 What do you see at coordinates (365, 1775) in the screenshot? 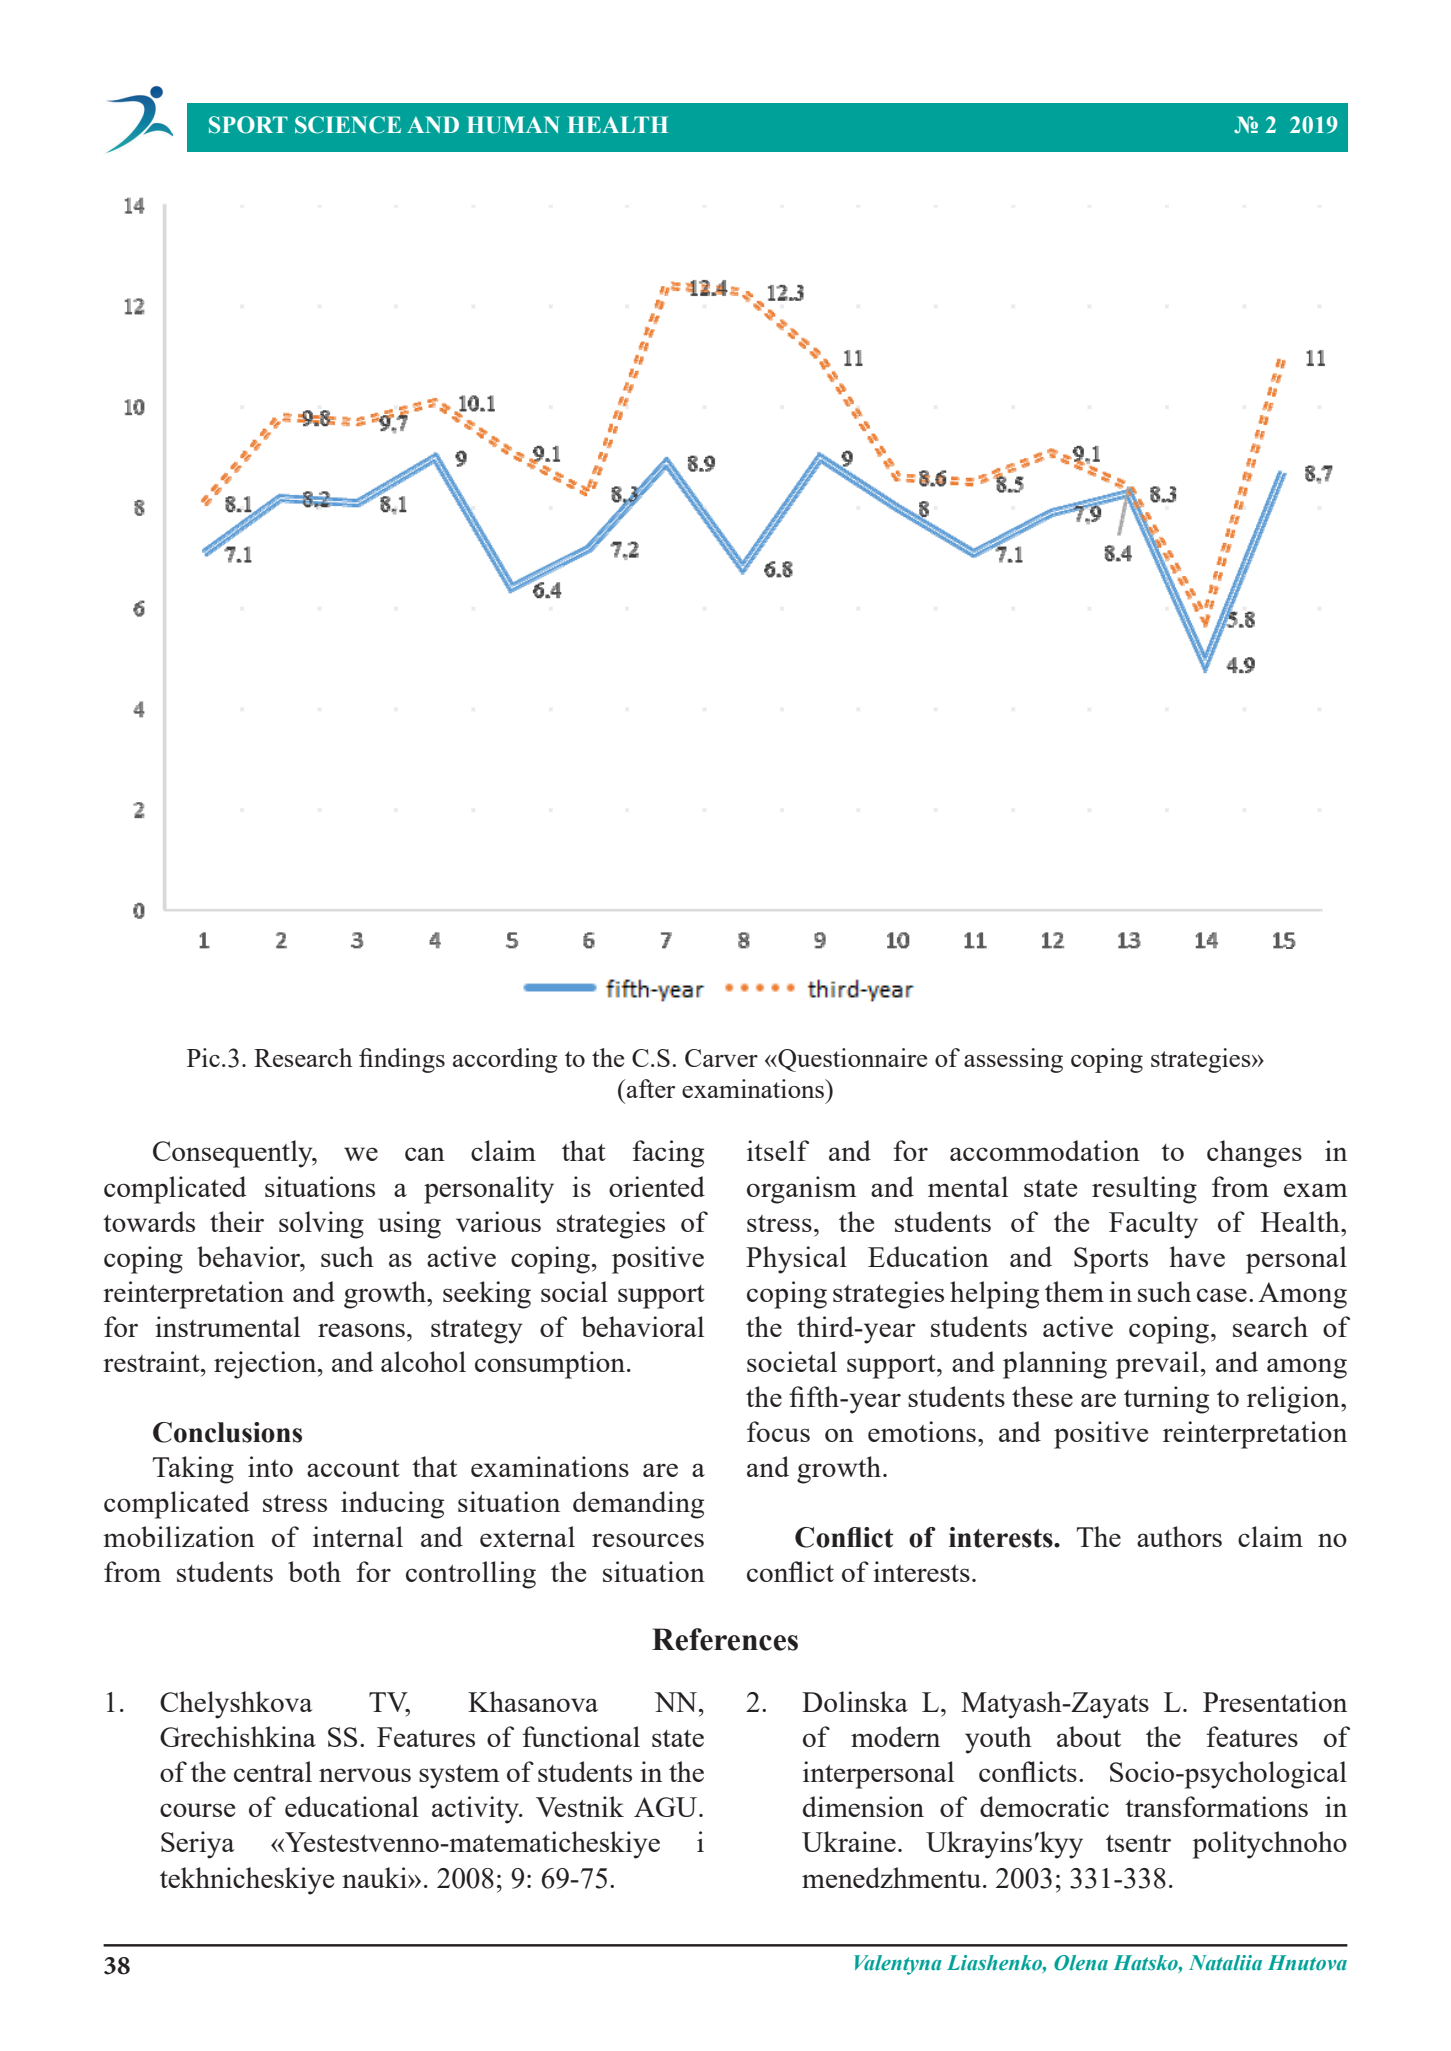
I see `nervous` at bounding box center [365, 1775].
